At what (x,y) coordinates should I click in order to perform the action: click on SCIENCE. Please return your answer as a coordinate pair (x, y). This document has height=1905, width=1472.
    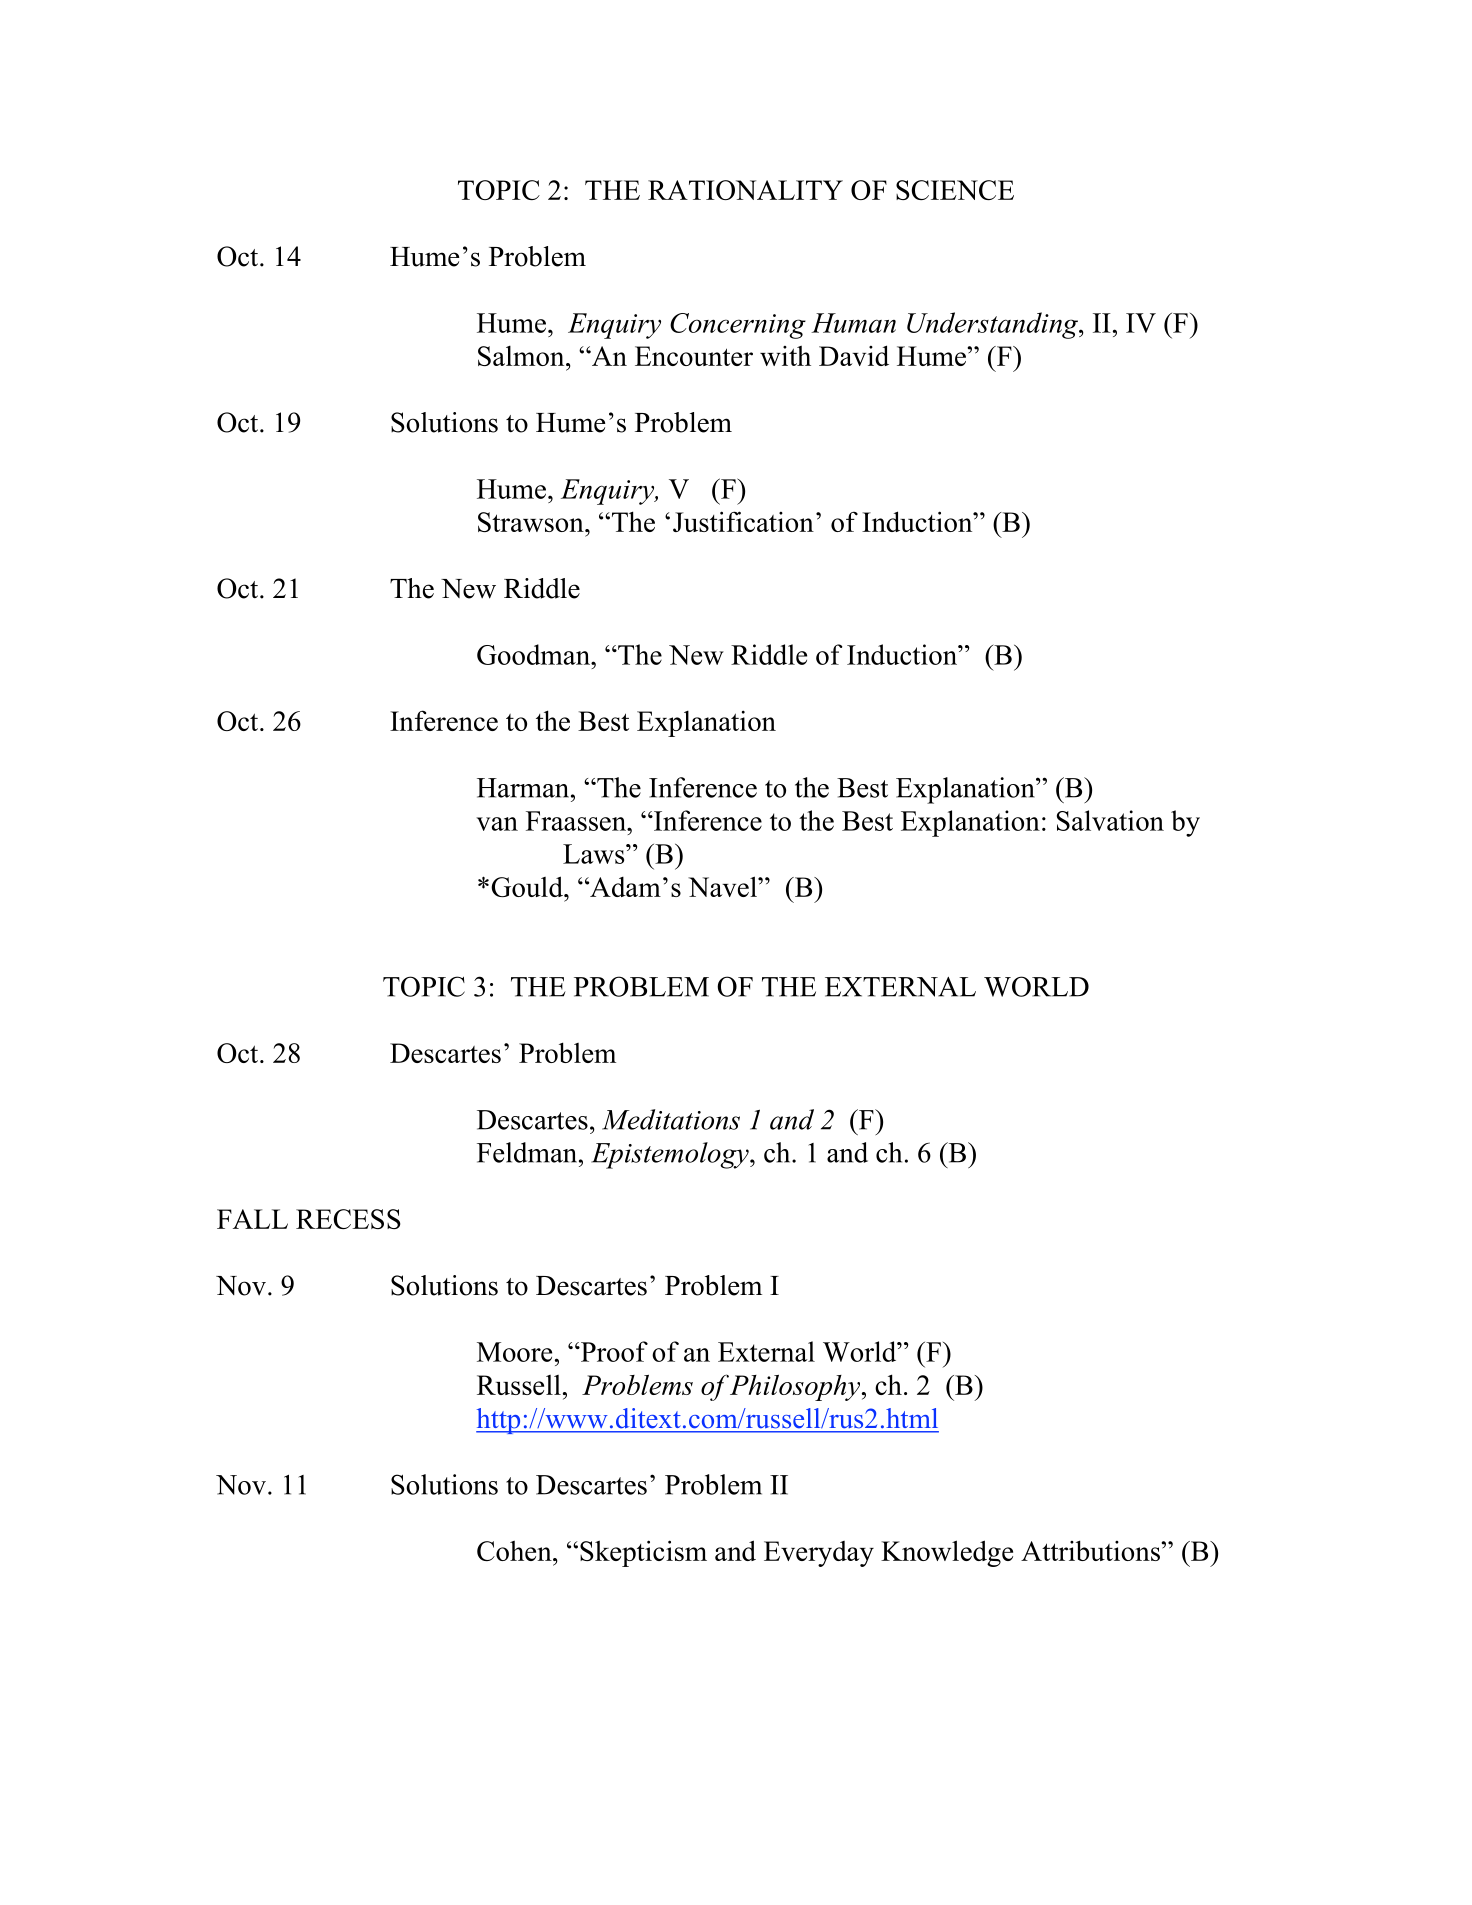
    Looking at the image, I should click on (955, 190).
